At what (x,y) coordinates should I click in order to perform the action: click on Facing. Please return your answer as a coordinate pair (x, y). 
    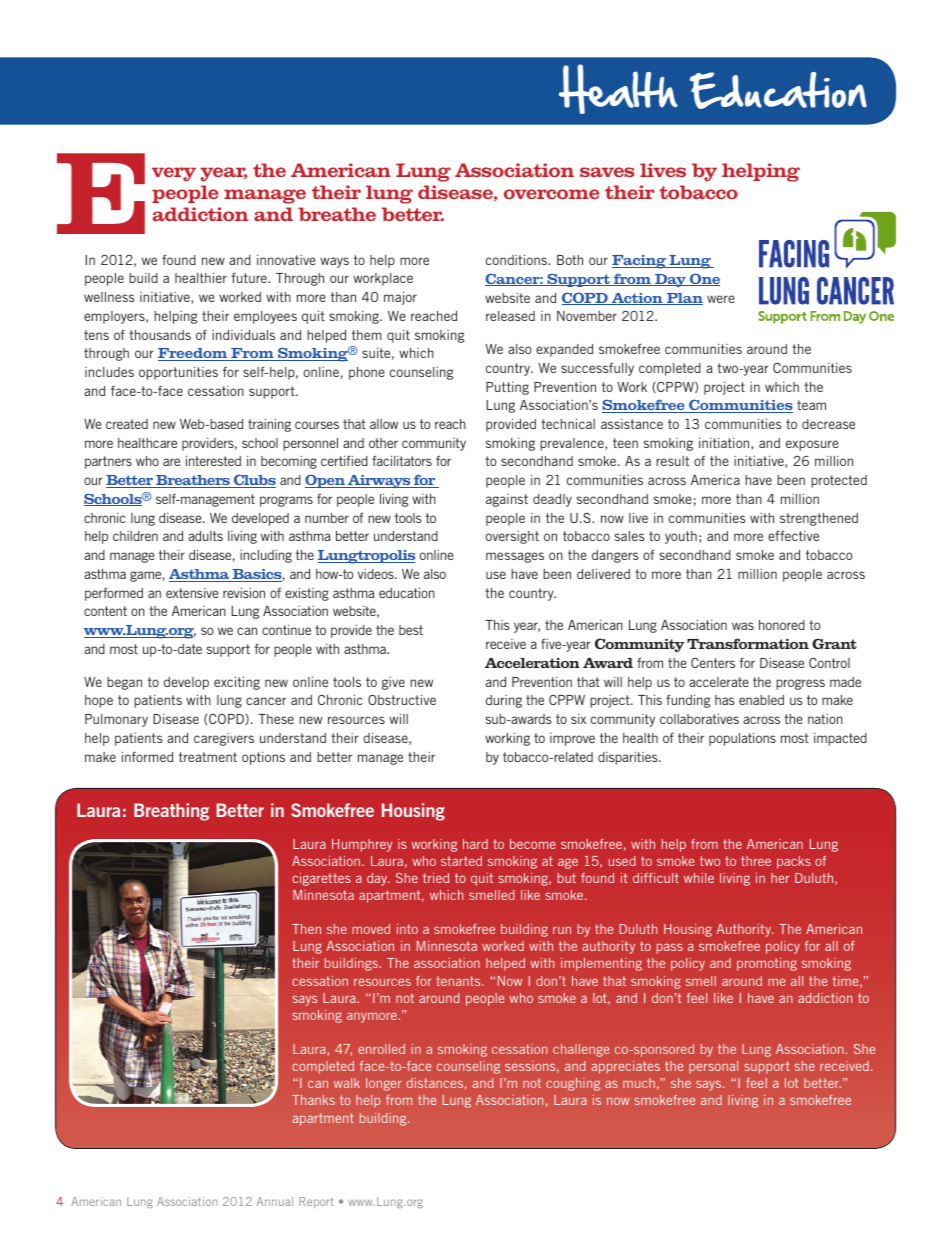
    Looking at the image, I should click on (640, 262).
